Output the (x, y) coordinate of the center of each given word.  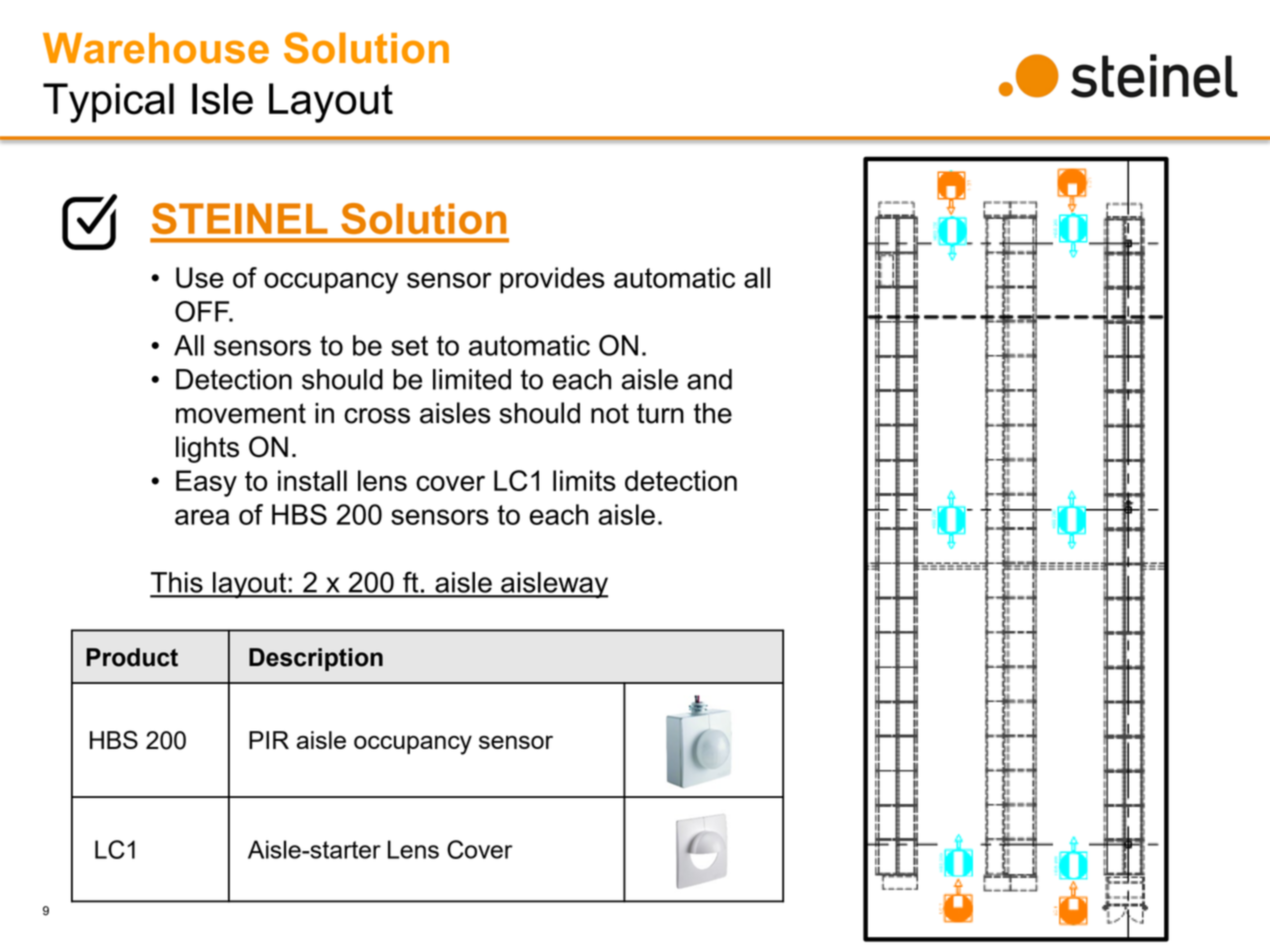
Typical (108, 103)
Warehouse (156, 48)
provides (552, 280)
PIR (269, 740)
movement (241, 413)
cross (377, 416)
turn (660, 413)
